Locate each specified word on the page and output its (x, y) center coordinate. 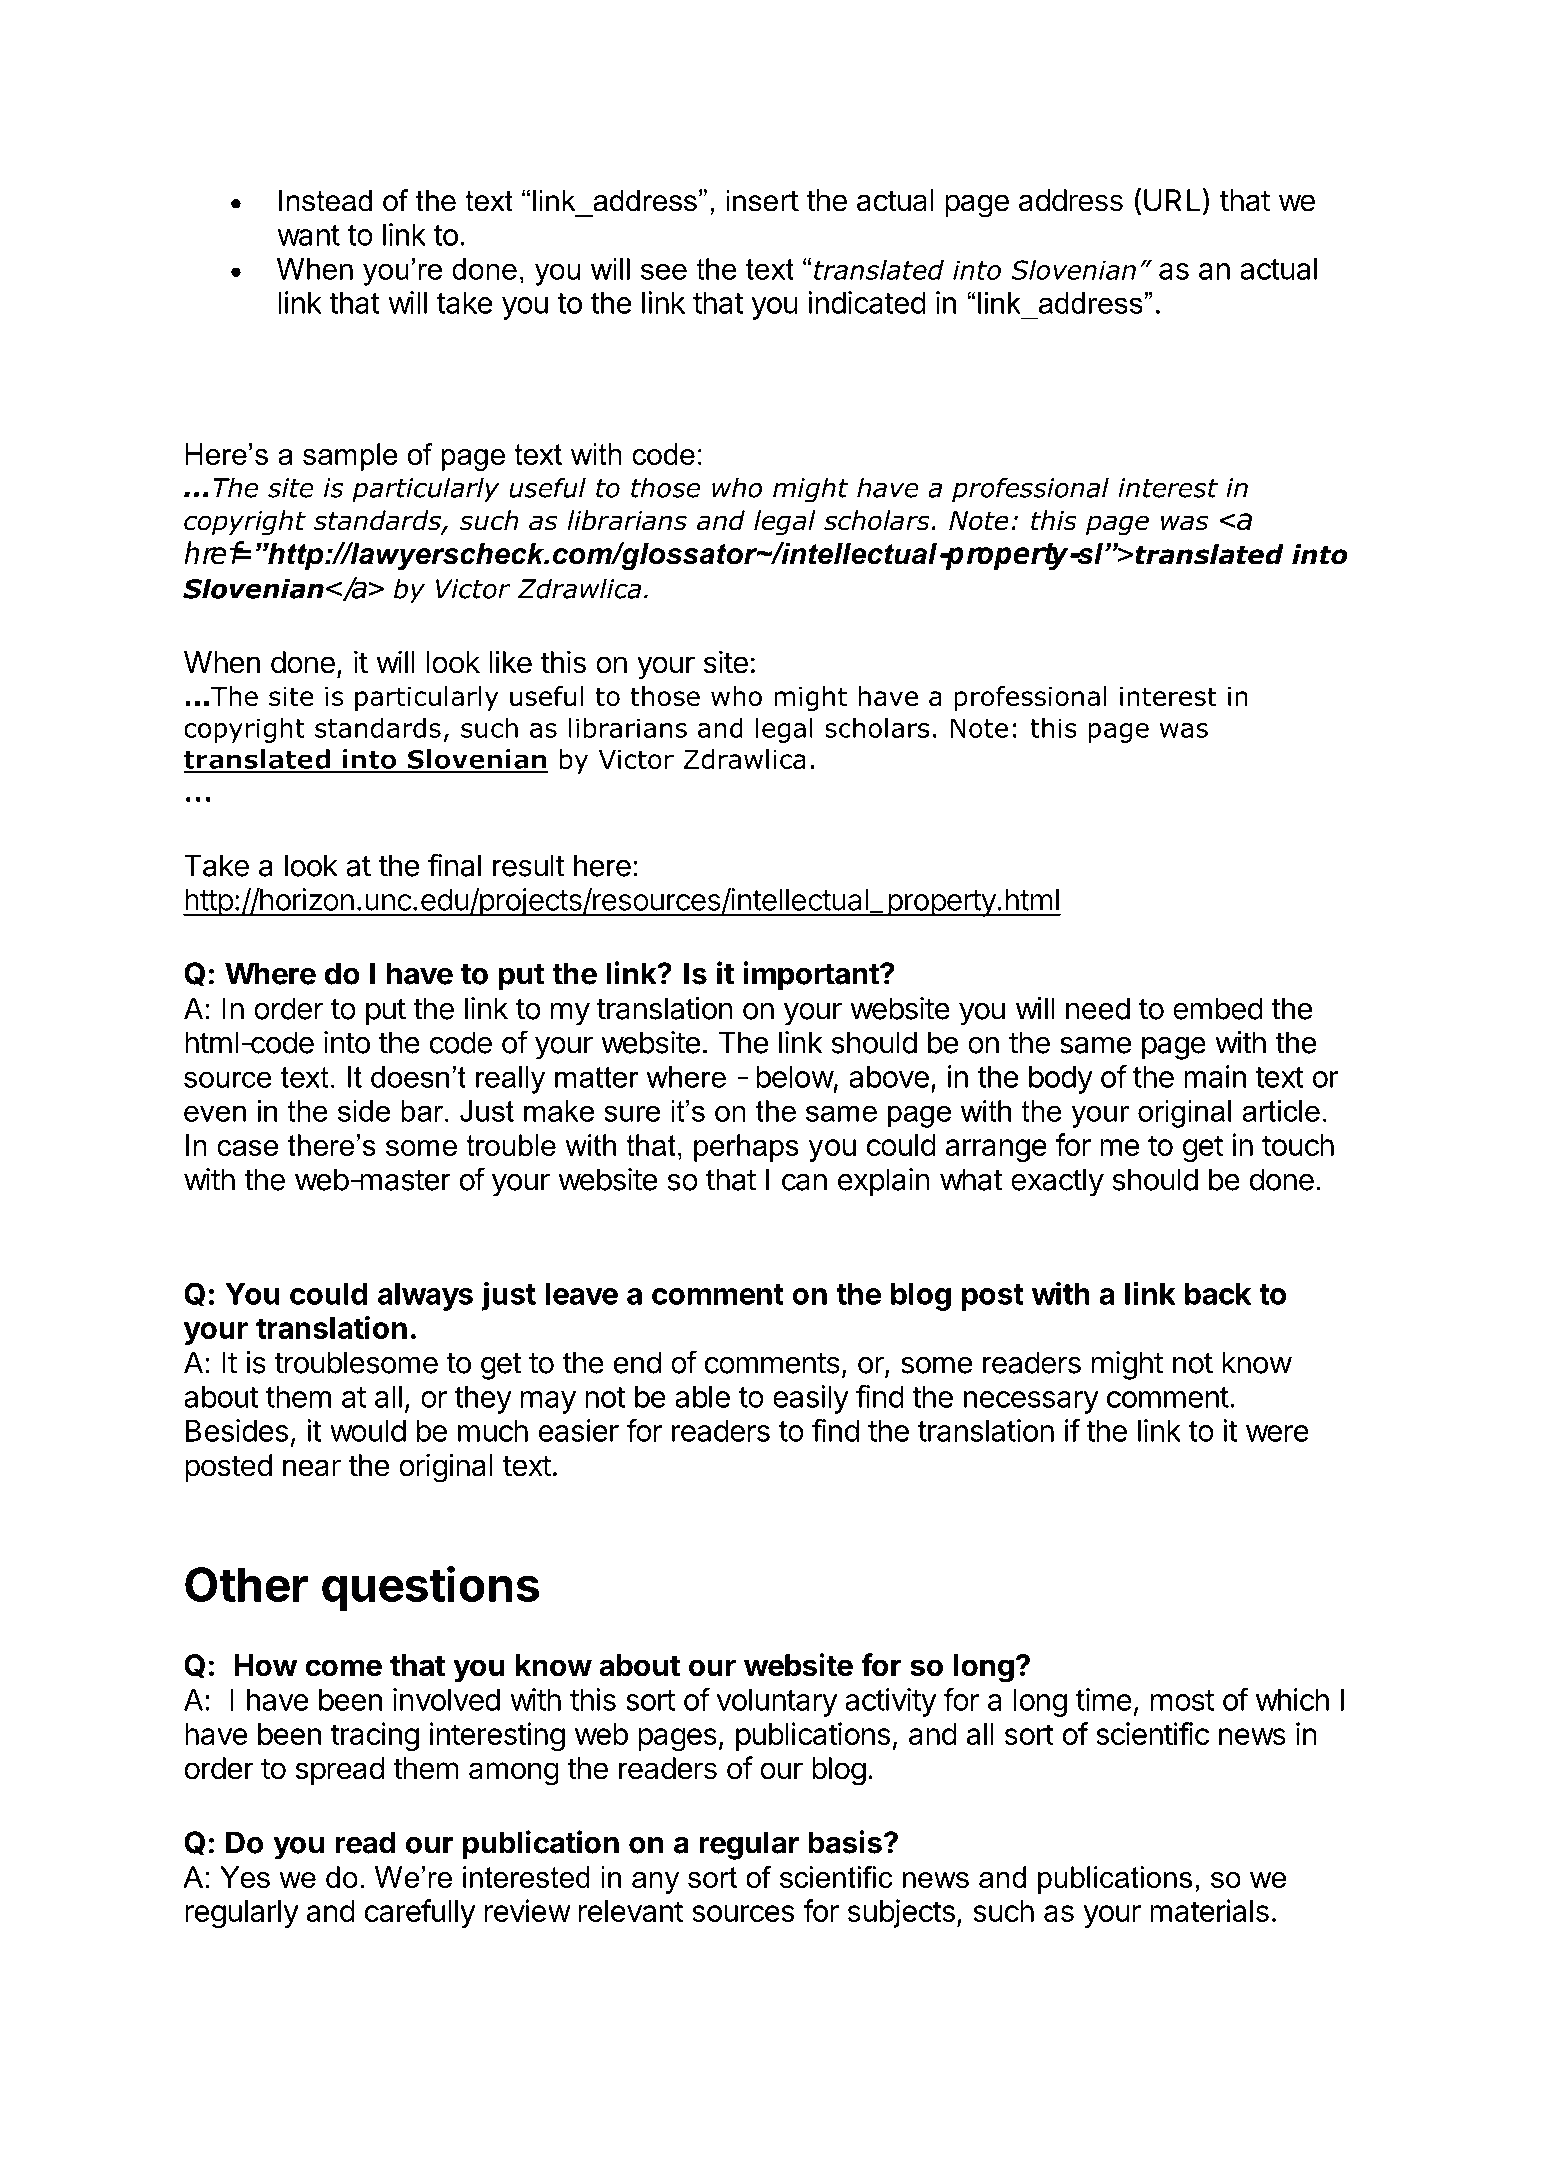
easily (811, 1399)
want (308, 235)
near (312, 1468)
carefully (420, 1913)
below (795, 1077)
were (1277, 1433)
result (529, 865)
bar (423, 1111)
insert (762, 200)
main (1215, 1076)
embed (1218, 1008)
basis (845, 1842)
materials (1209, 1910)
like (510, 662)
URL (1172, 200)
